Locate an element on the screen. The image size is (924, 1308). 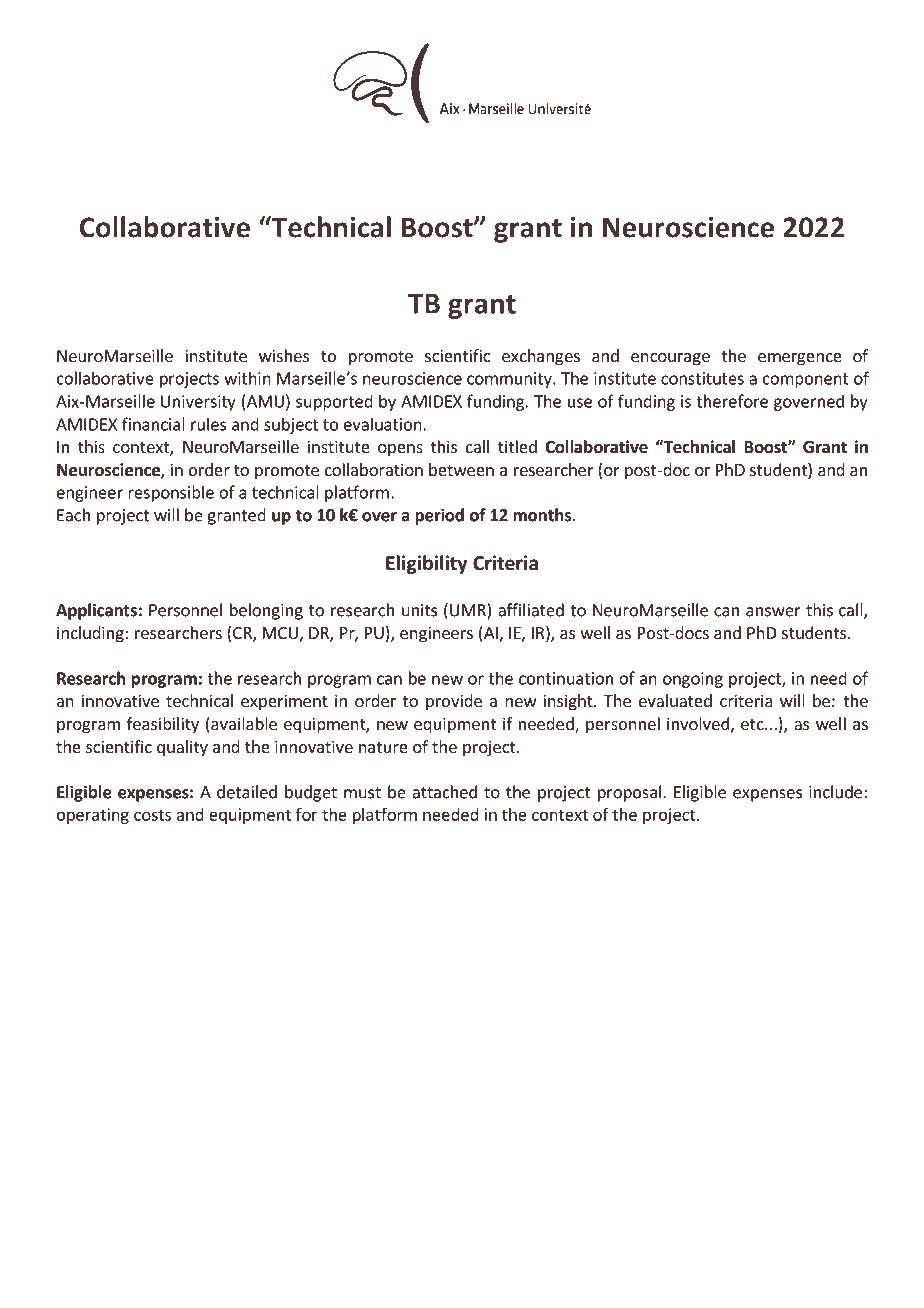
within is located at coordinates (247, 378).
